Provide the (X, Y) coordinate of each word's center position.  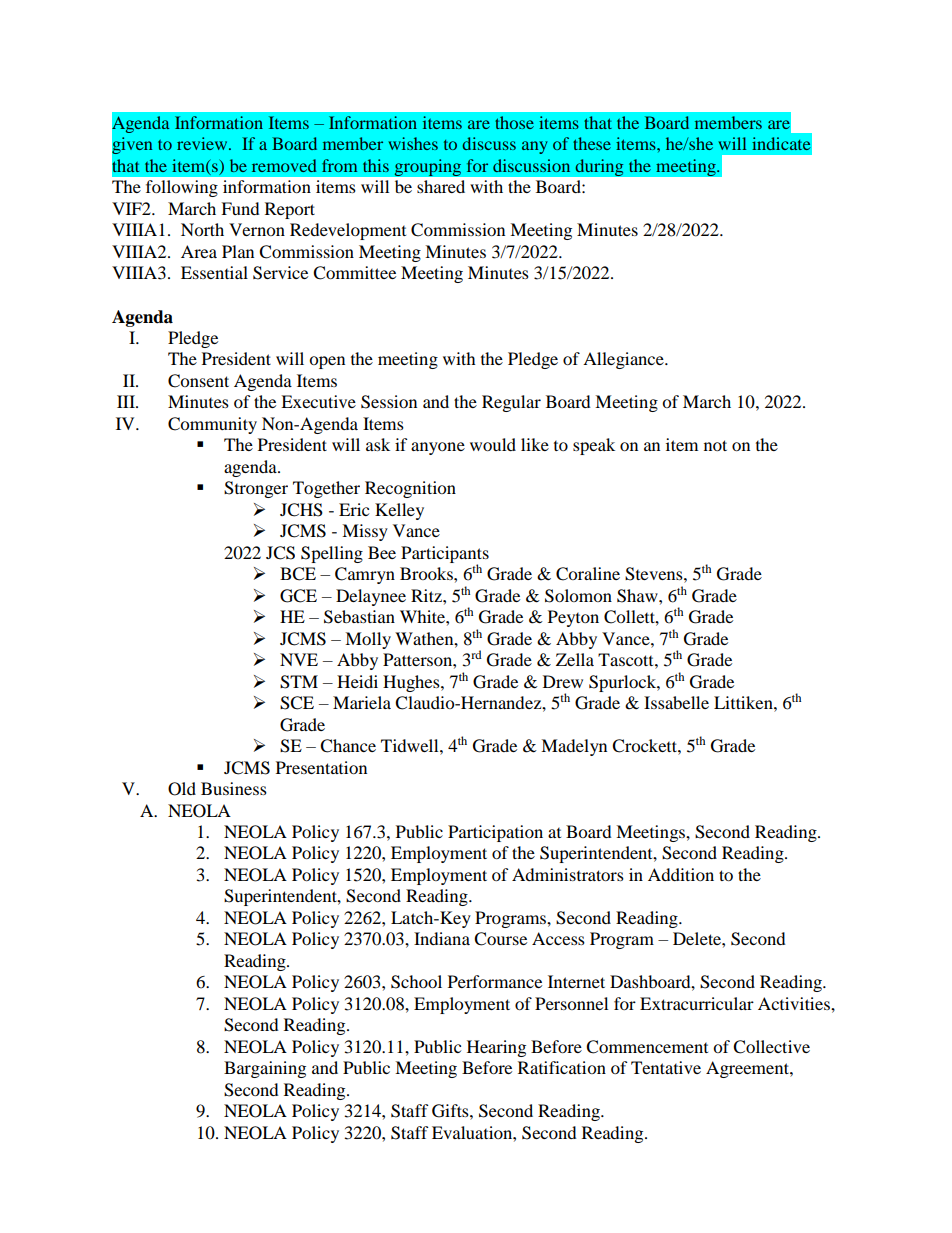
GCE (298, 596)
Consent (198, 381)
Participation (495, 833)
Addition (681, 874)
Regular (511, 403)
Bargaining (265, 1069)
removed (284, 165)
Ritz (427, 595)
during (599, 168)
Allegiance (624, 360)
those (514, 122)
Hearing (496, 1048)
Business (234, 788)
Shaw (638, 596)
